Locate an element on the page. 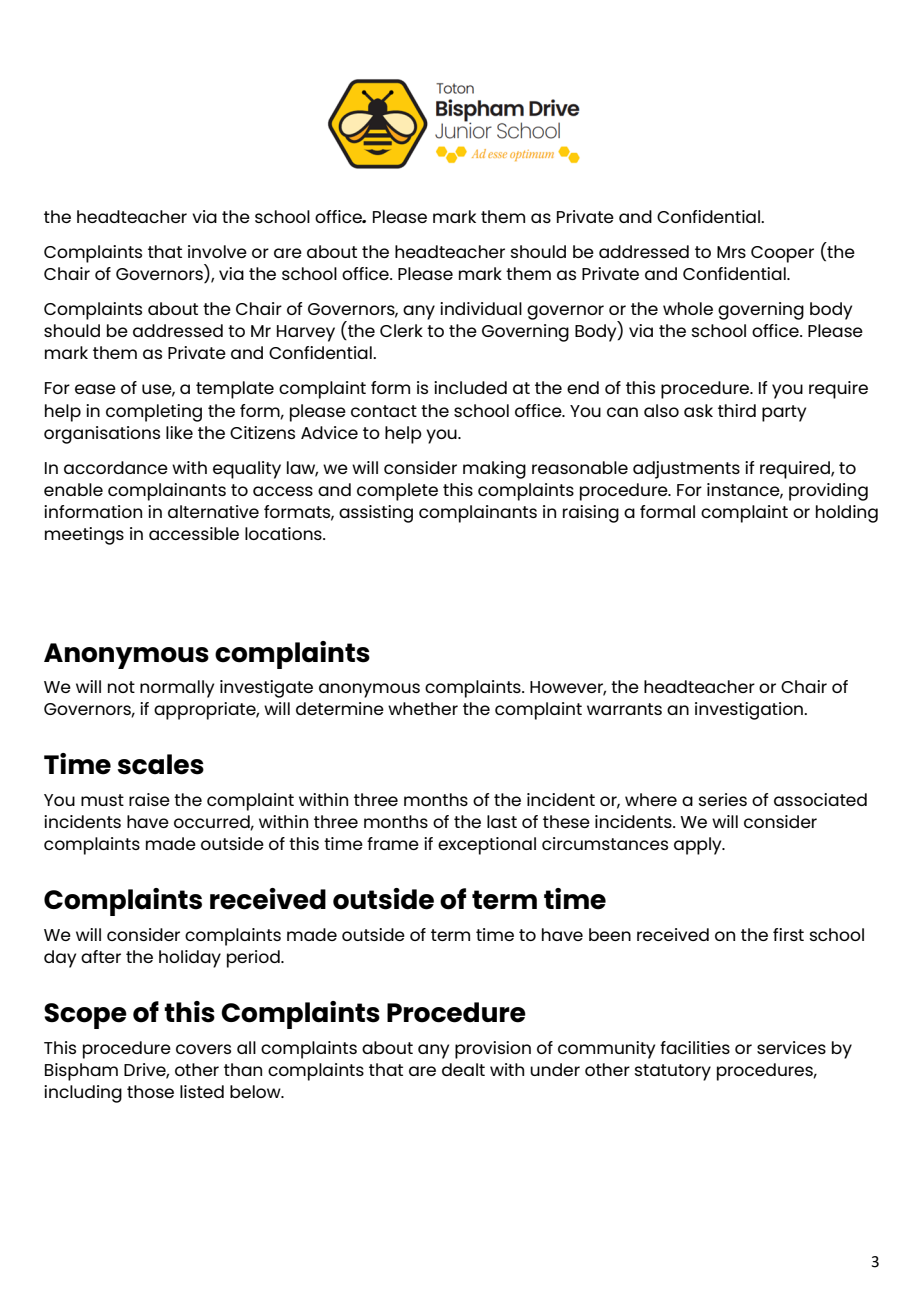 This image has width=924, height=1310. exceptional is located at coordinates (487, 846).
